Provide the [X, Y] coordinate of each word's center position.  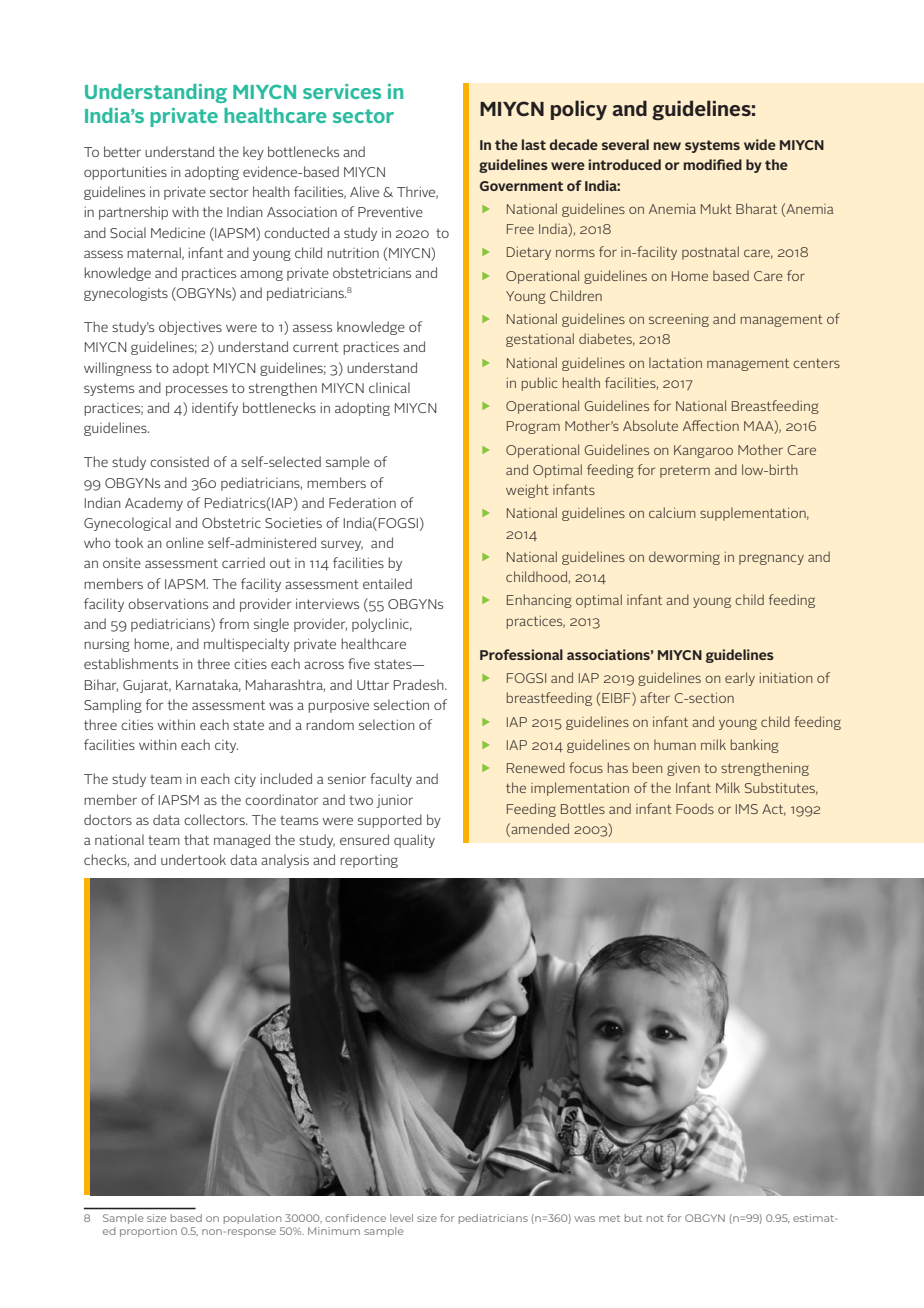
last [534, 144]
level [401, 1218]
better [122, 151]
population [253, 1219]
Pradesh [420, 684]
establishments [131, 663]
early [740, 679]
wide [760, 144]
